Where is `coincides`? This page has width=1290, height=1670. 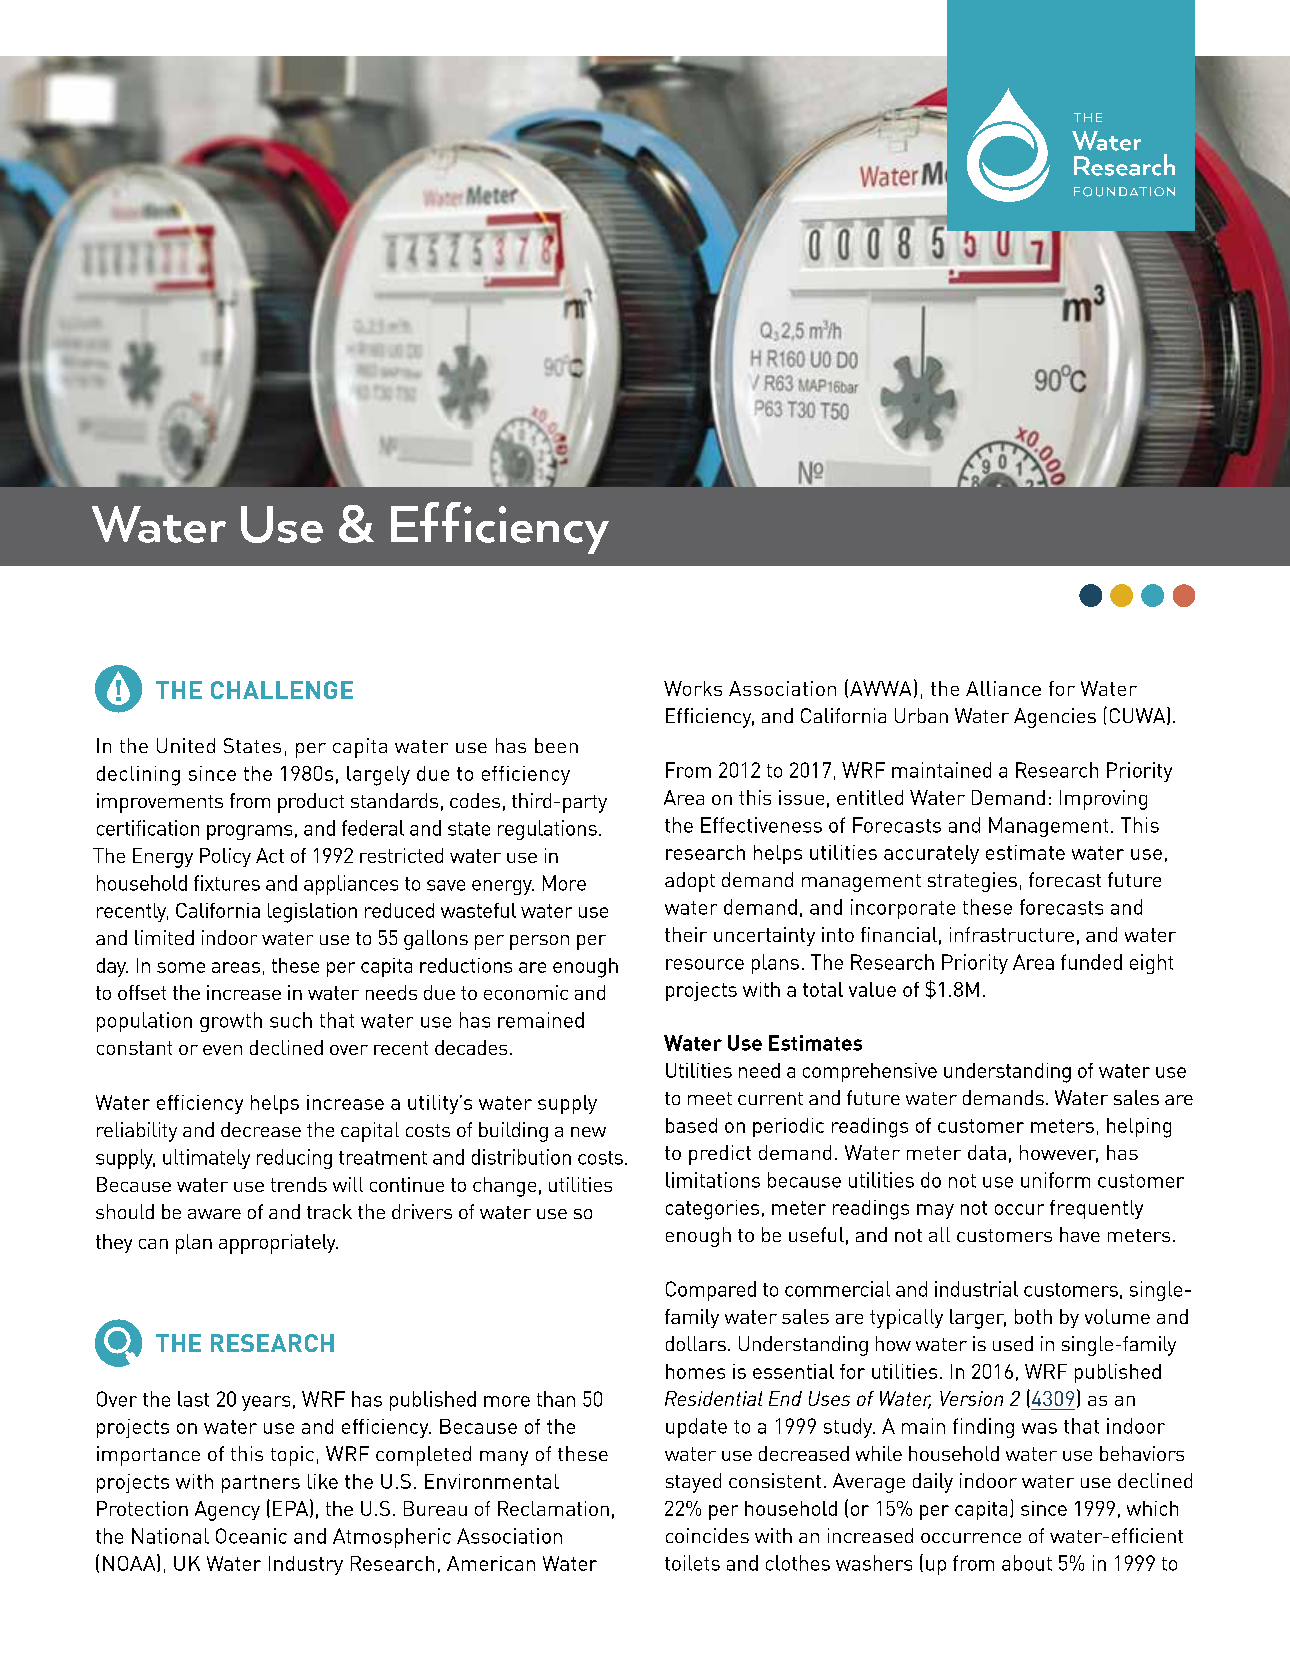 coincides is located at coordinates (707, 1535).
